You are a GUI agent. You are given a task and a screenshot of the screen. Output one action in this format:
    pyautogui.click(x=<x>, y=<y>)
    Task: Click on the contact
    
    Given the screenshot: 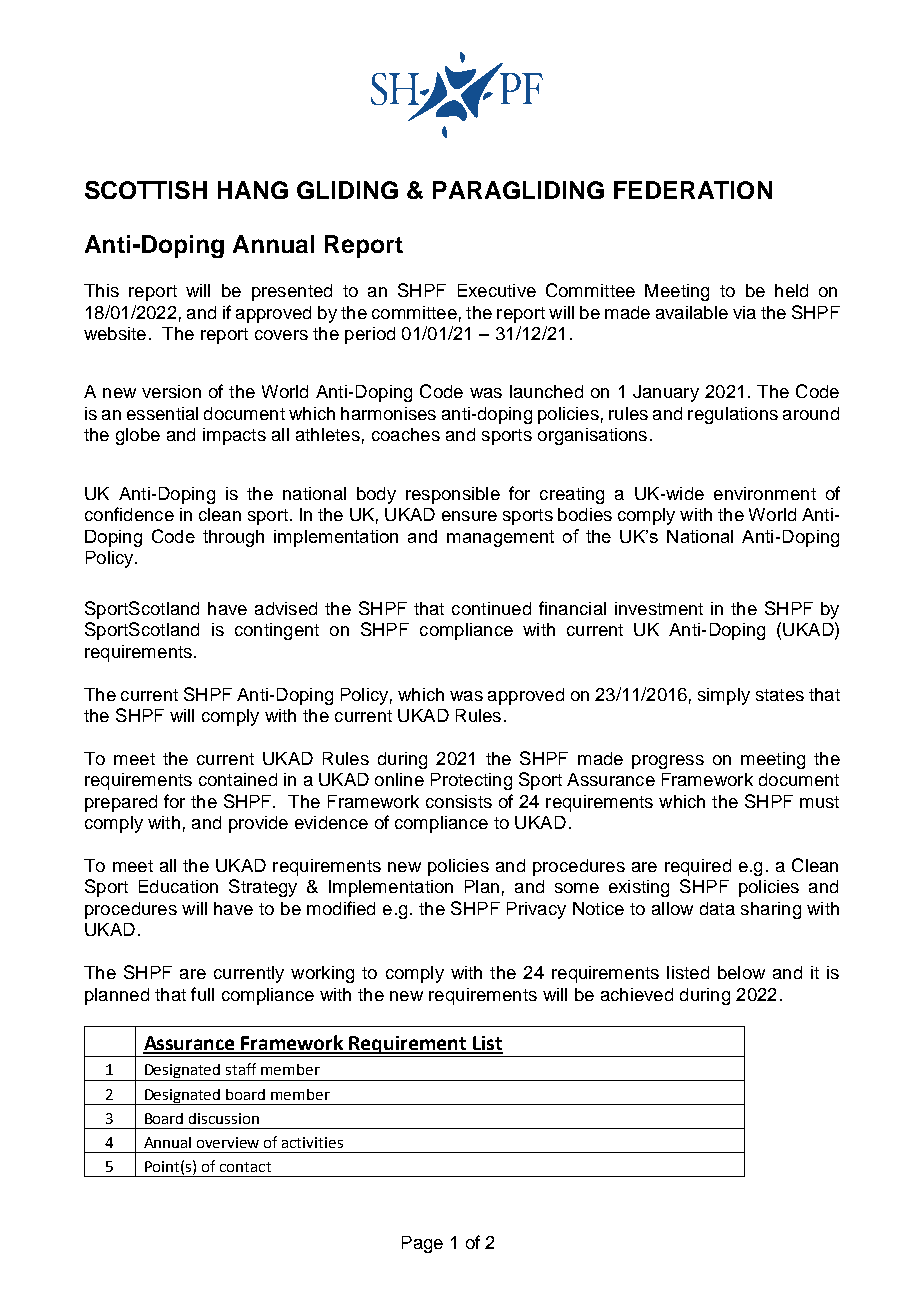 What is the action you would take?
    pyautogui.click(x=245, y=1167)
